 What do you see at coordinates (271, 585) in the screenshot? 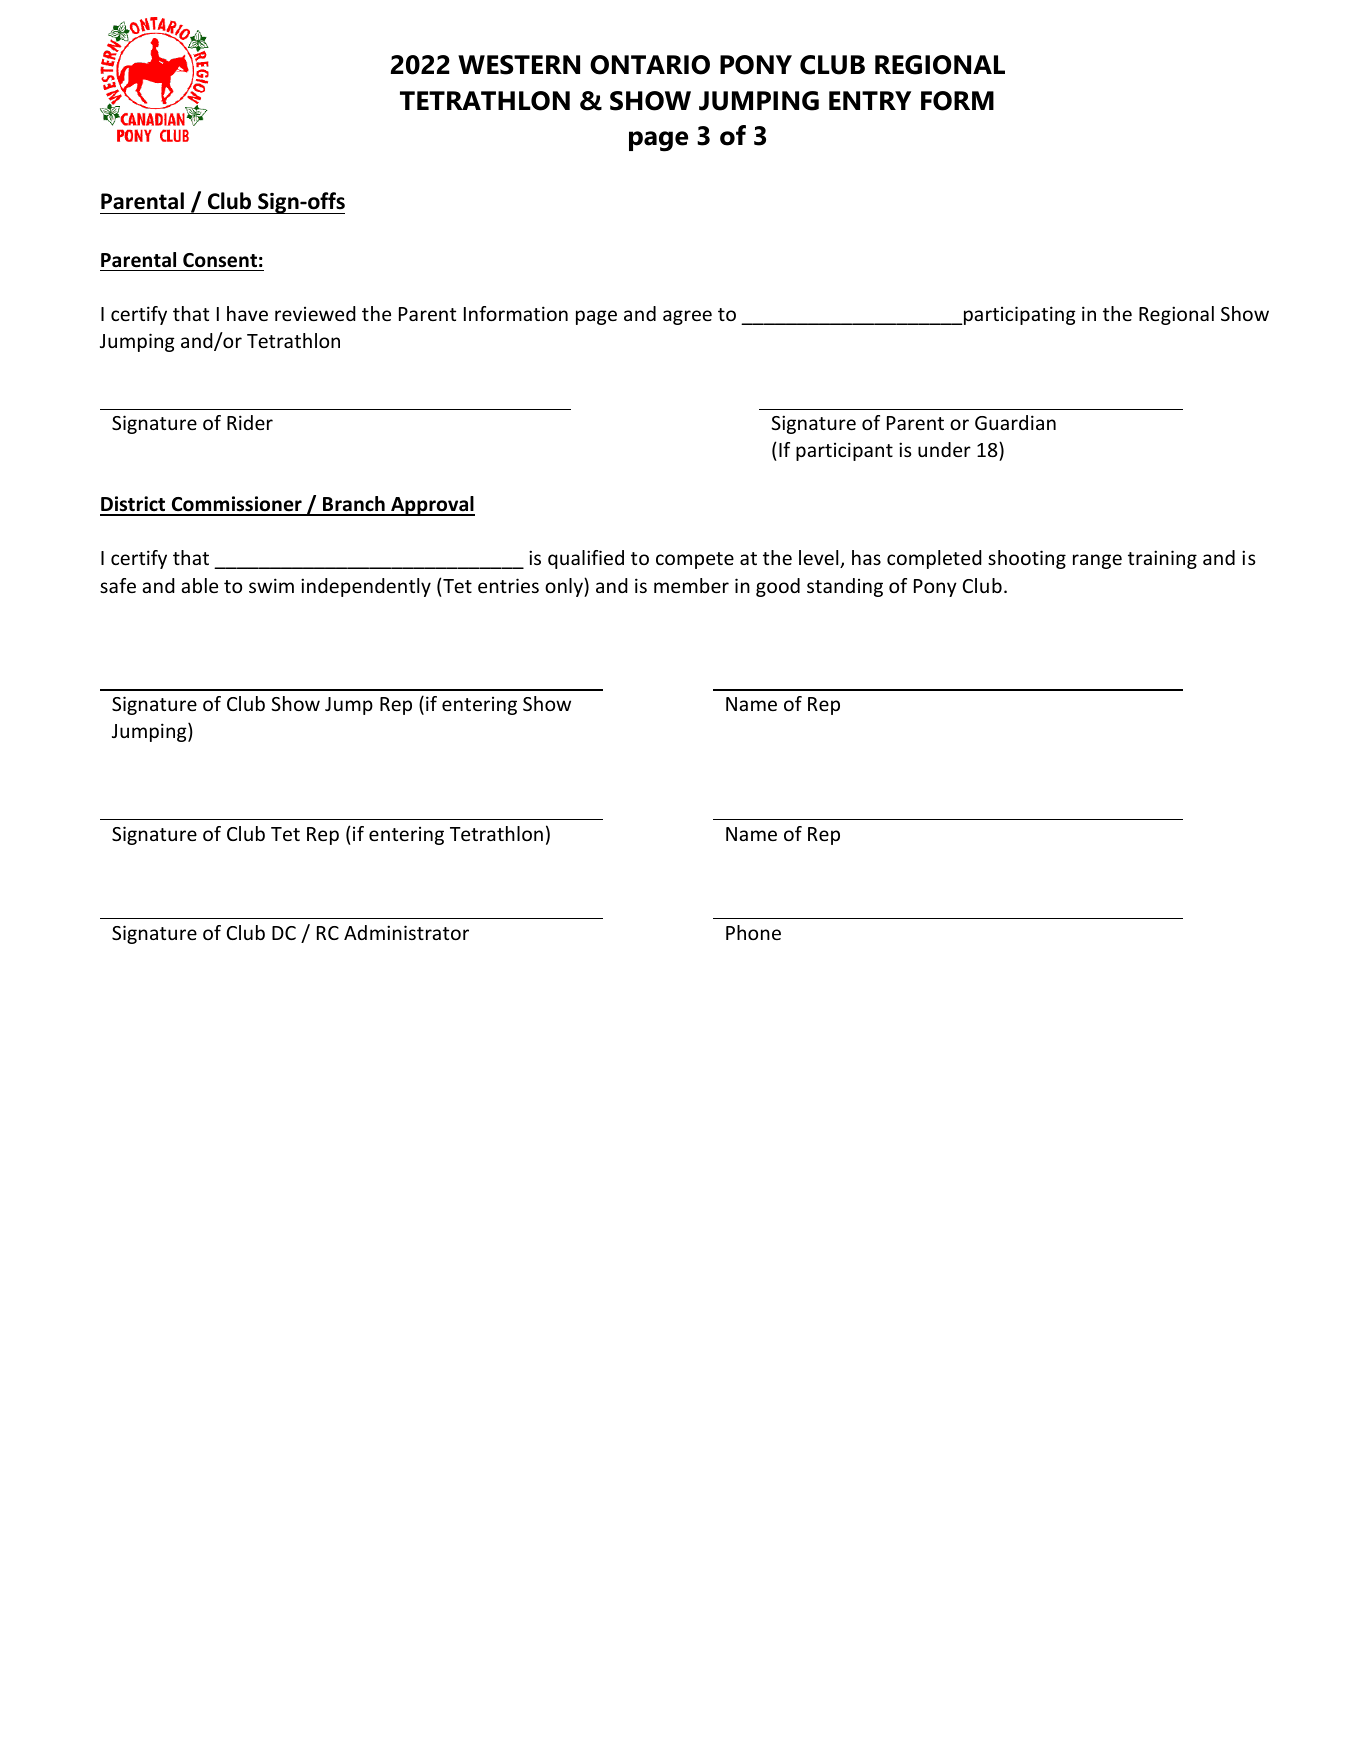
I see `swim` at bounding box center [271, 585].
